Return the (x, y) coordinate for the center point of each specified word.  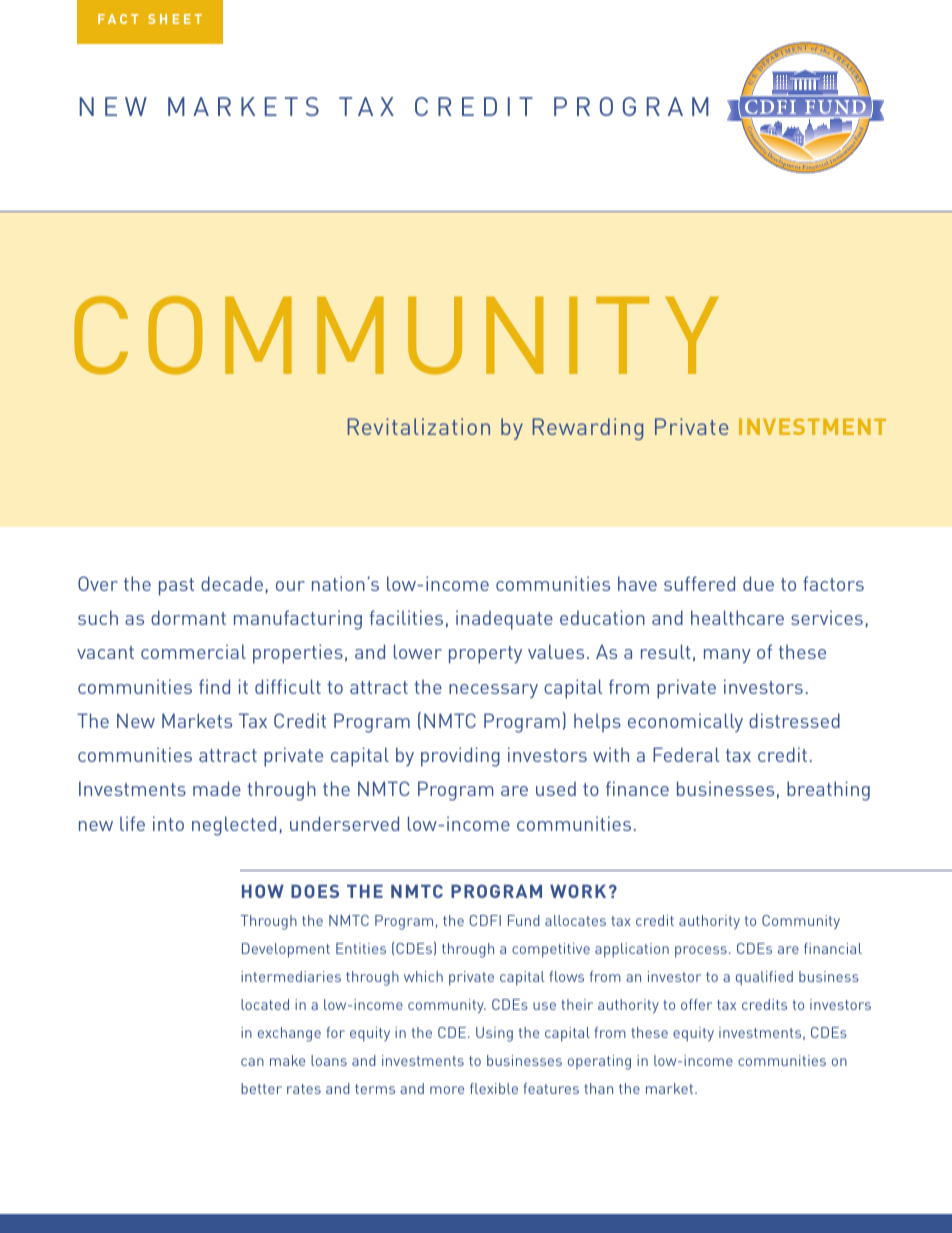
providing (460, 757)
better (261, 1088)
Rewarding (588, 429)
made (217, 788)
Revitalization (419, 426)
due (758, 583)
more (447, 1090)
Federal (686, 754)
